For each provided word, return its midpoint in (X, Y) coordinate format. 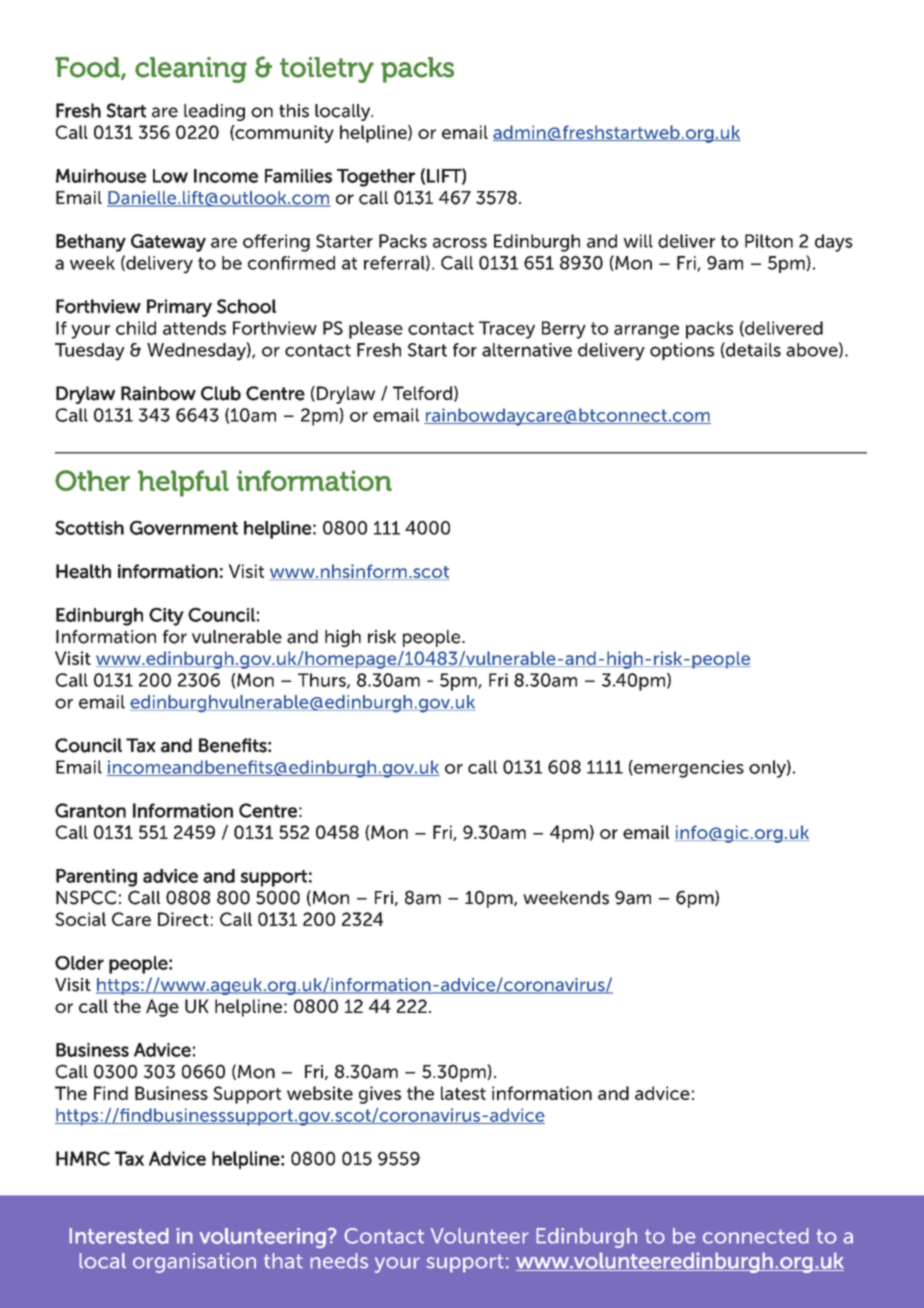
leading (214, 112)
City (166, 616)
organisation (194, 1263)
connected (756, 1236)
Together (376, 178)
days (834, 243)
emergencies (688, 769)
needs (339, 1261)
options (682, 351)
